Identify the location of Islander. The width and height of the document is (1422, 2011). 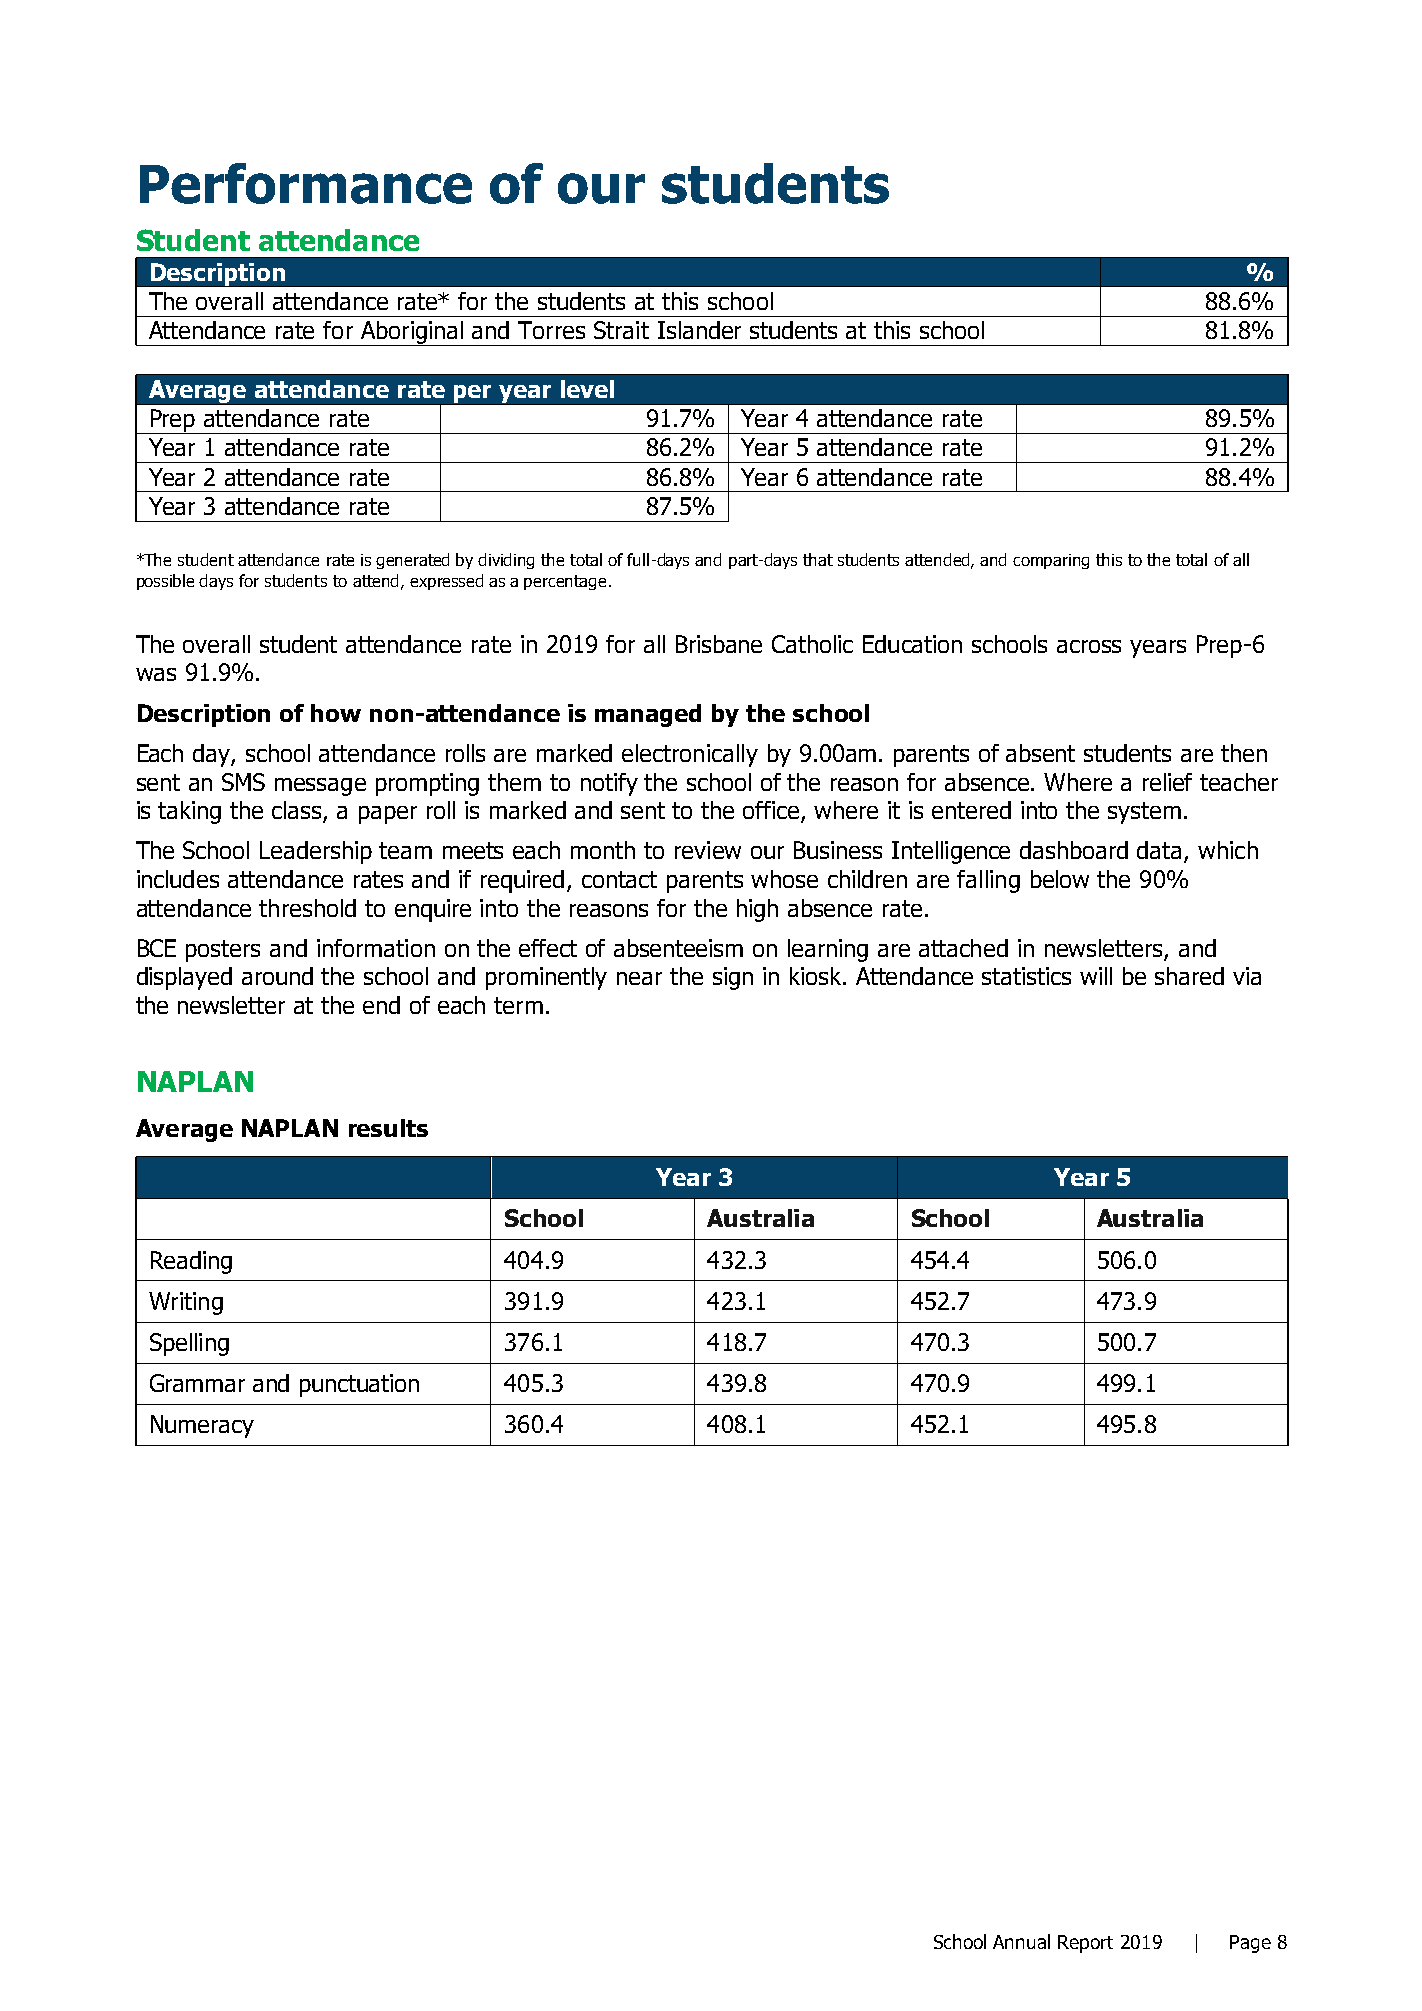
(699, 330).
